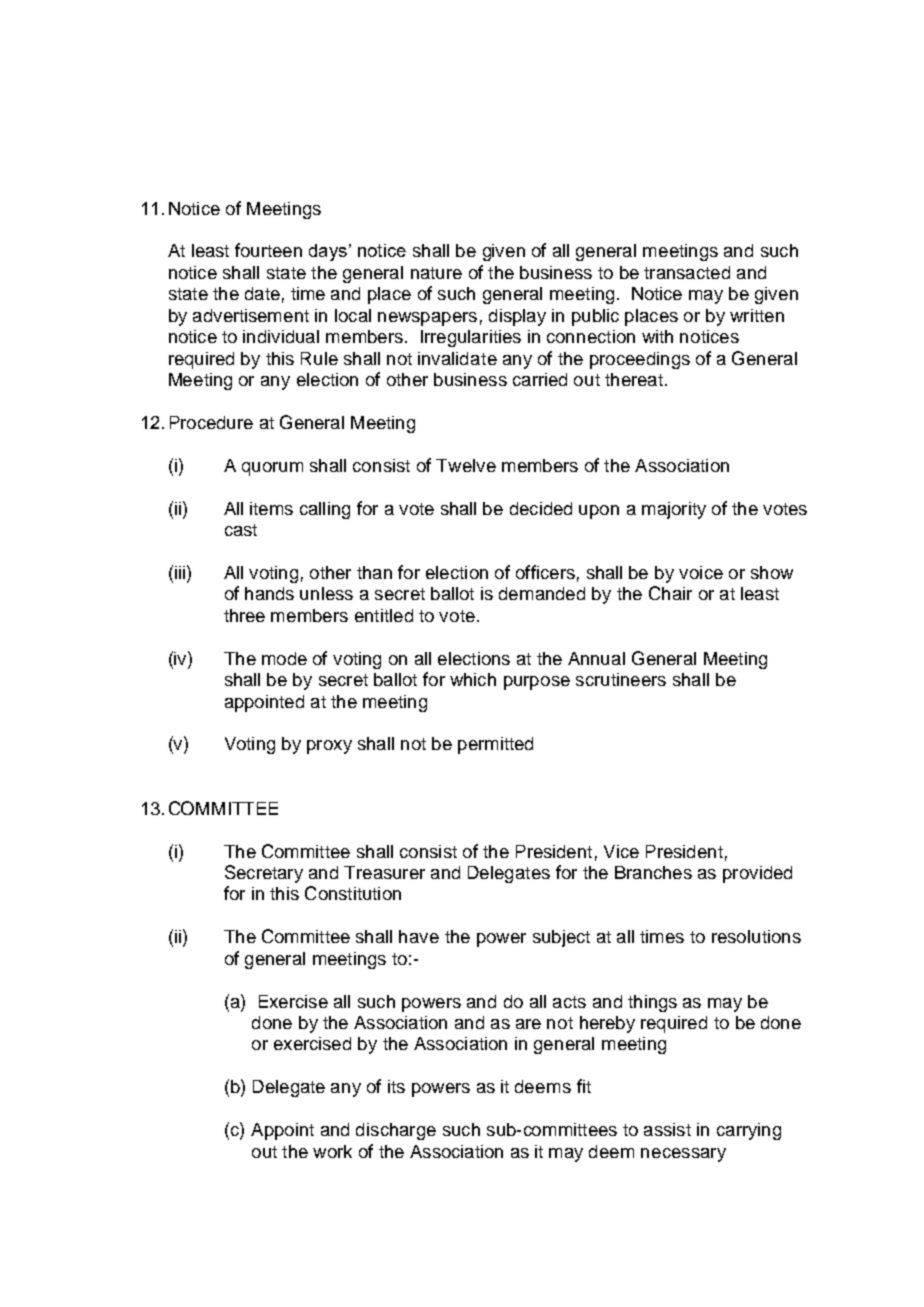  I want to click on nature, so click(436, 273).
